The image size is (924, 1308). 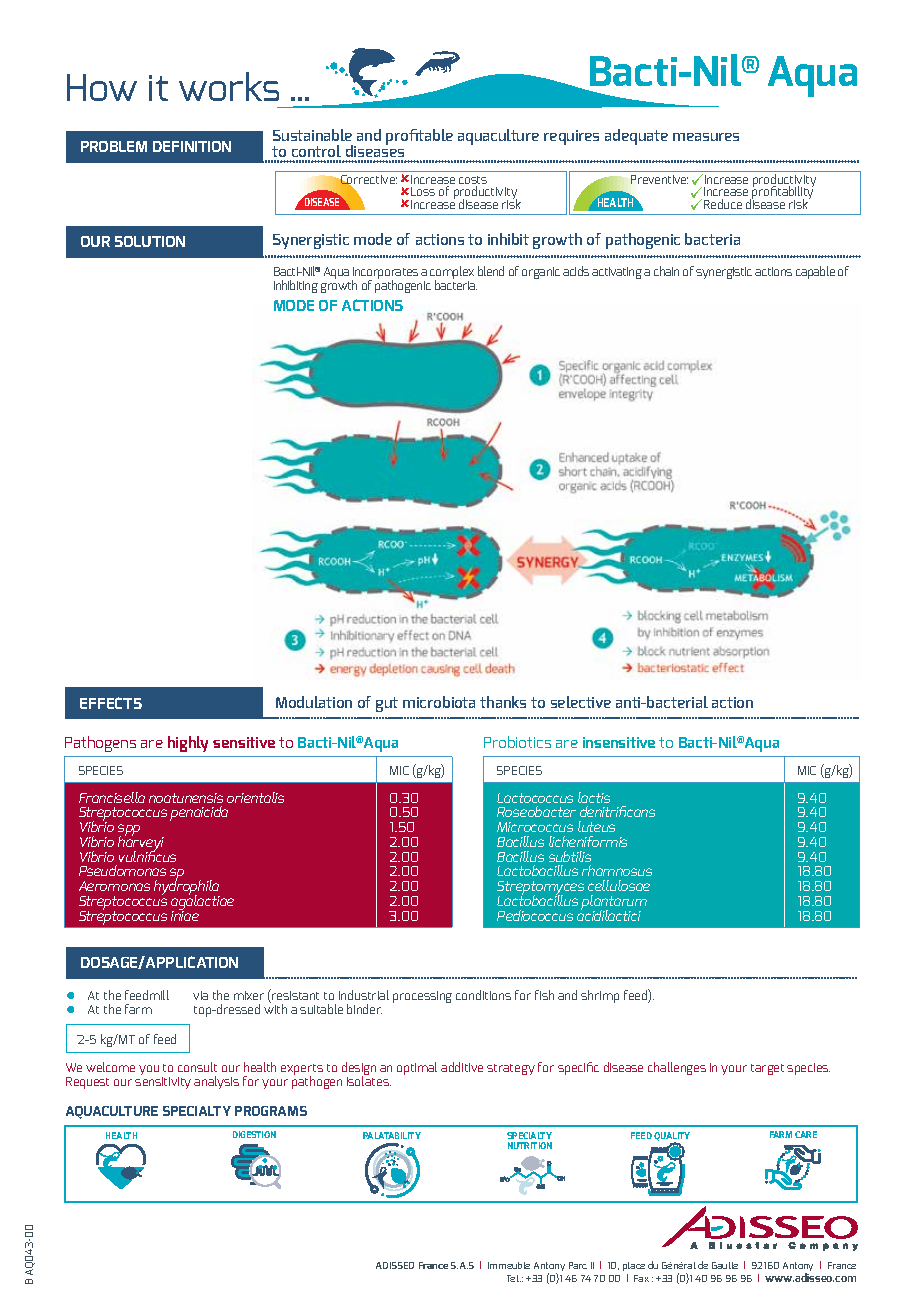 What do you see at coordinates (147, 855) in the image?
I see `vulnificus` at bounding box center [147, 855].
